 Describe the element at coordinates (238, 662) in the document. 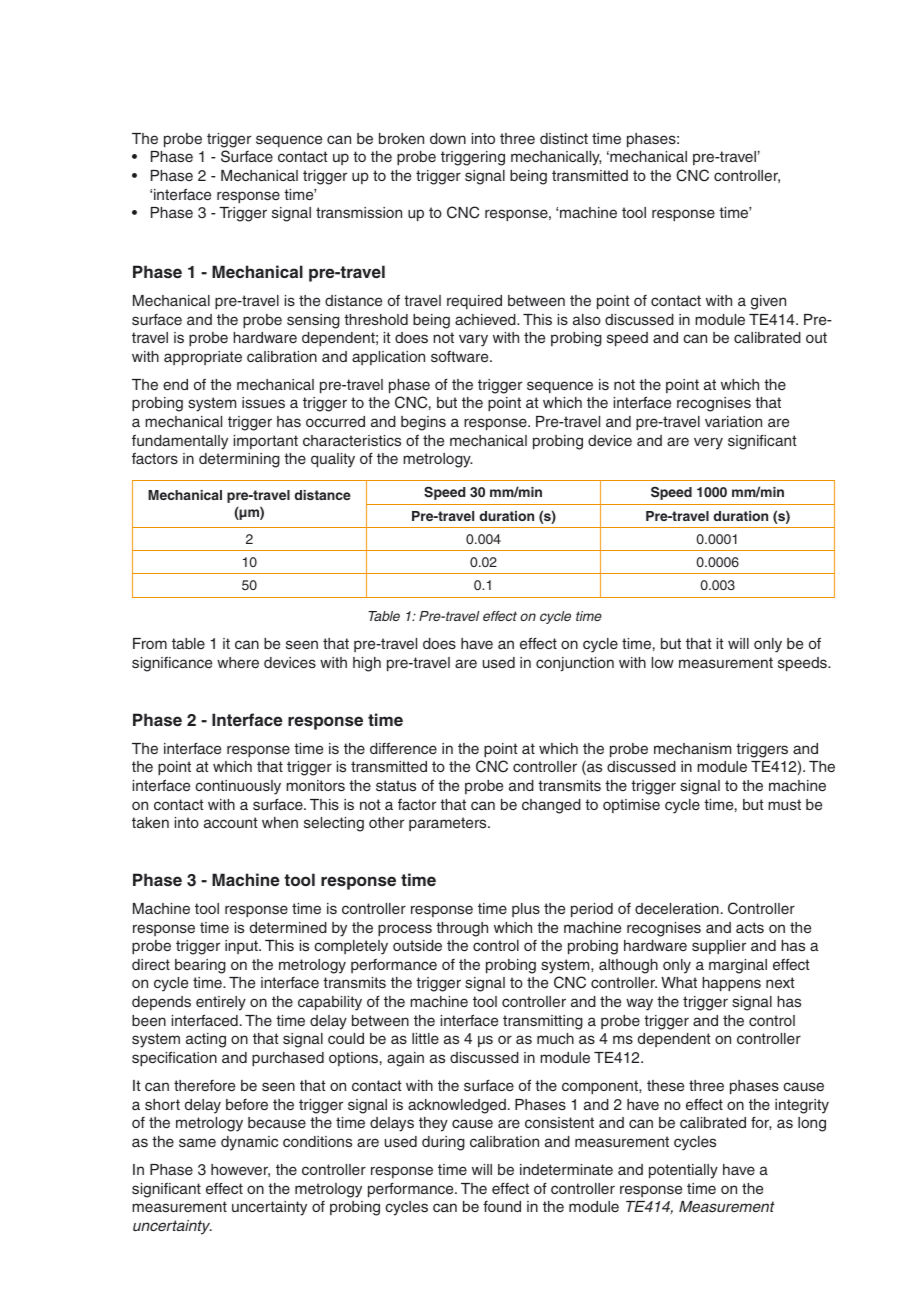

I see `where` at that location.
